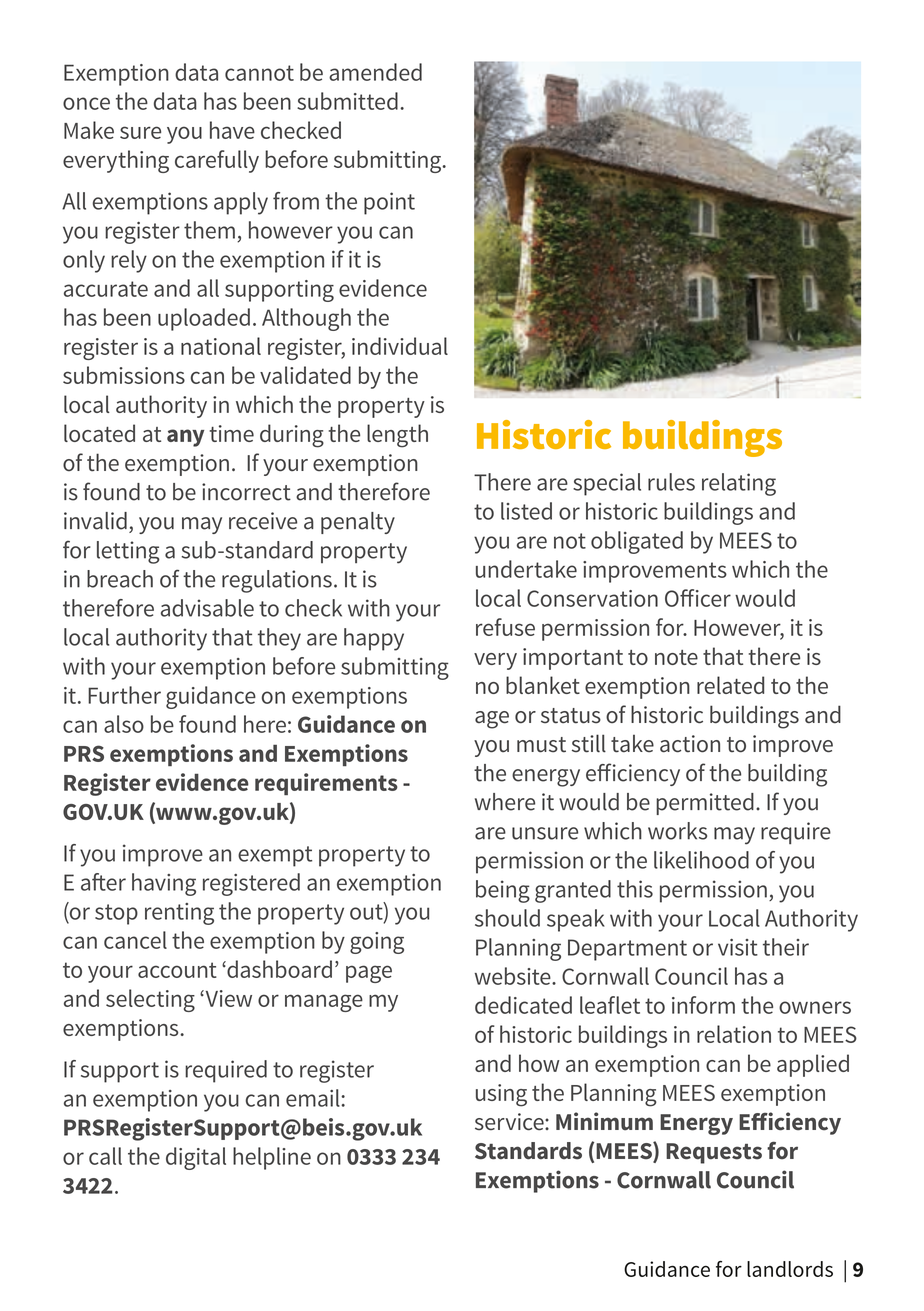 Image resolution: width=924 pixels, height=1311 pixels. What do you see at coordinates (232, 130) in the screenshot?
I see `have` at bounding box center [232, 130].
